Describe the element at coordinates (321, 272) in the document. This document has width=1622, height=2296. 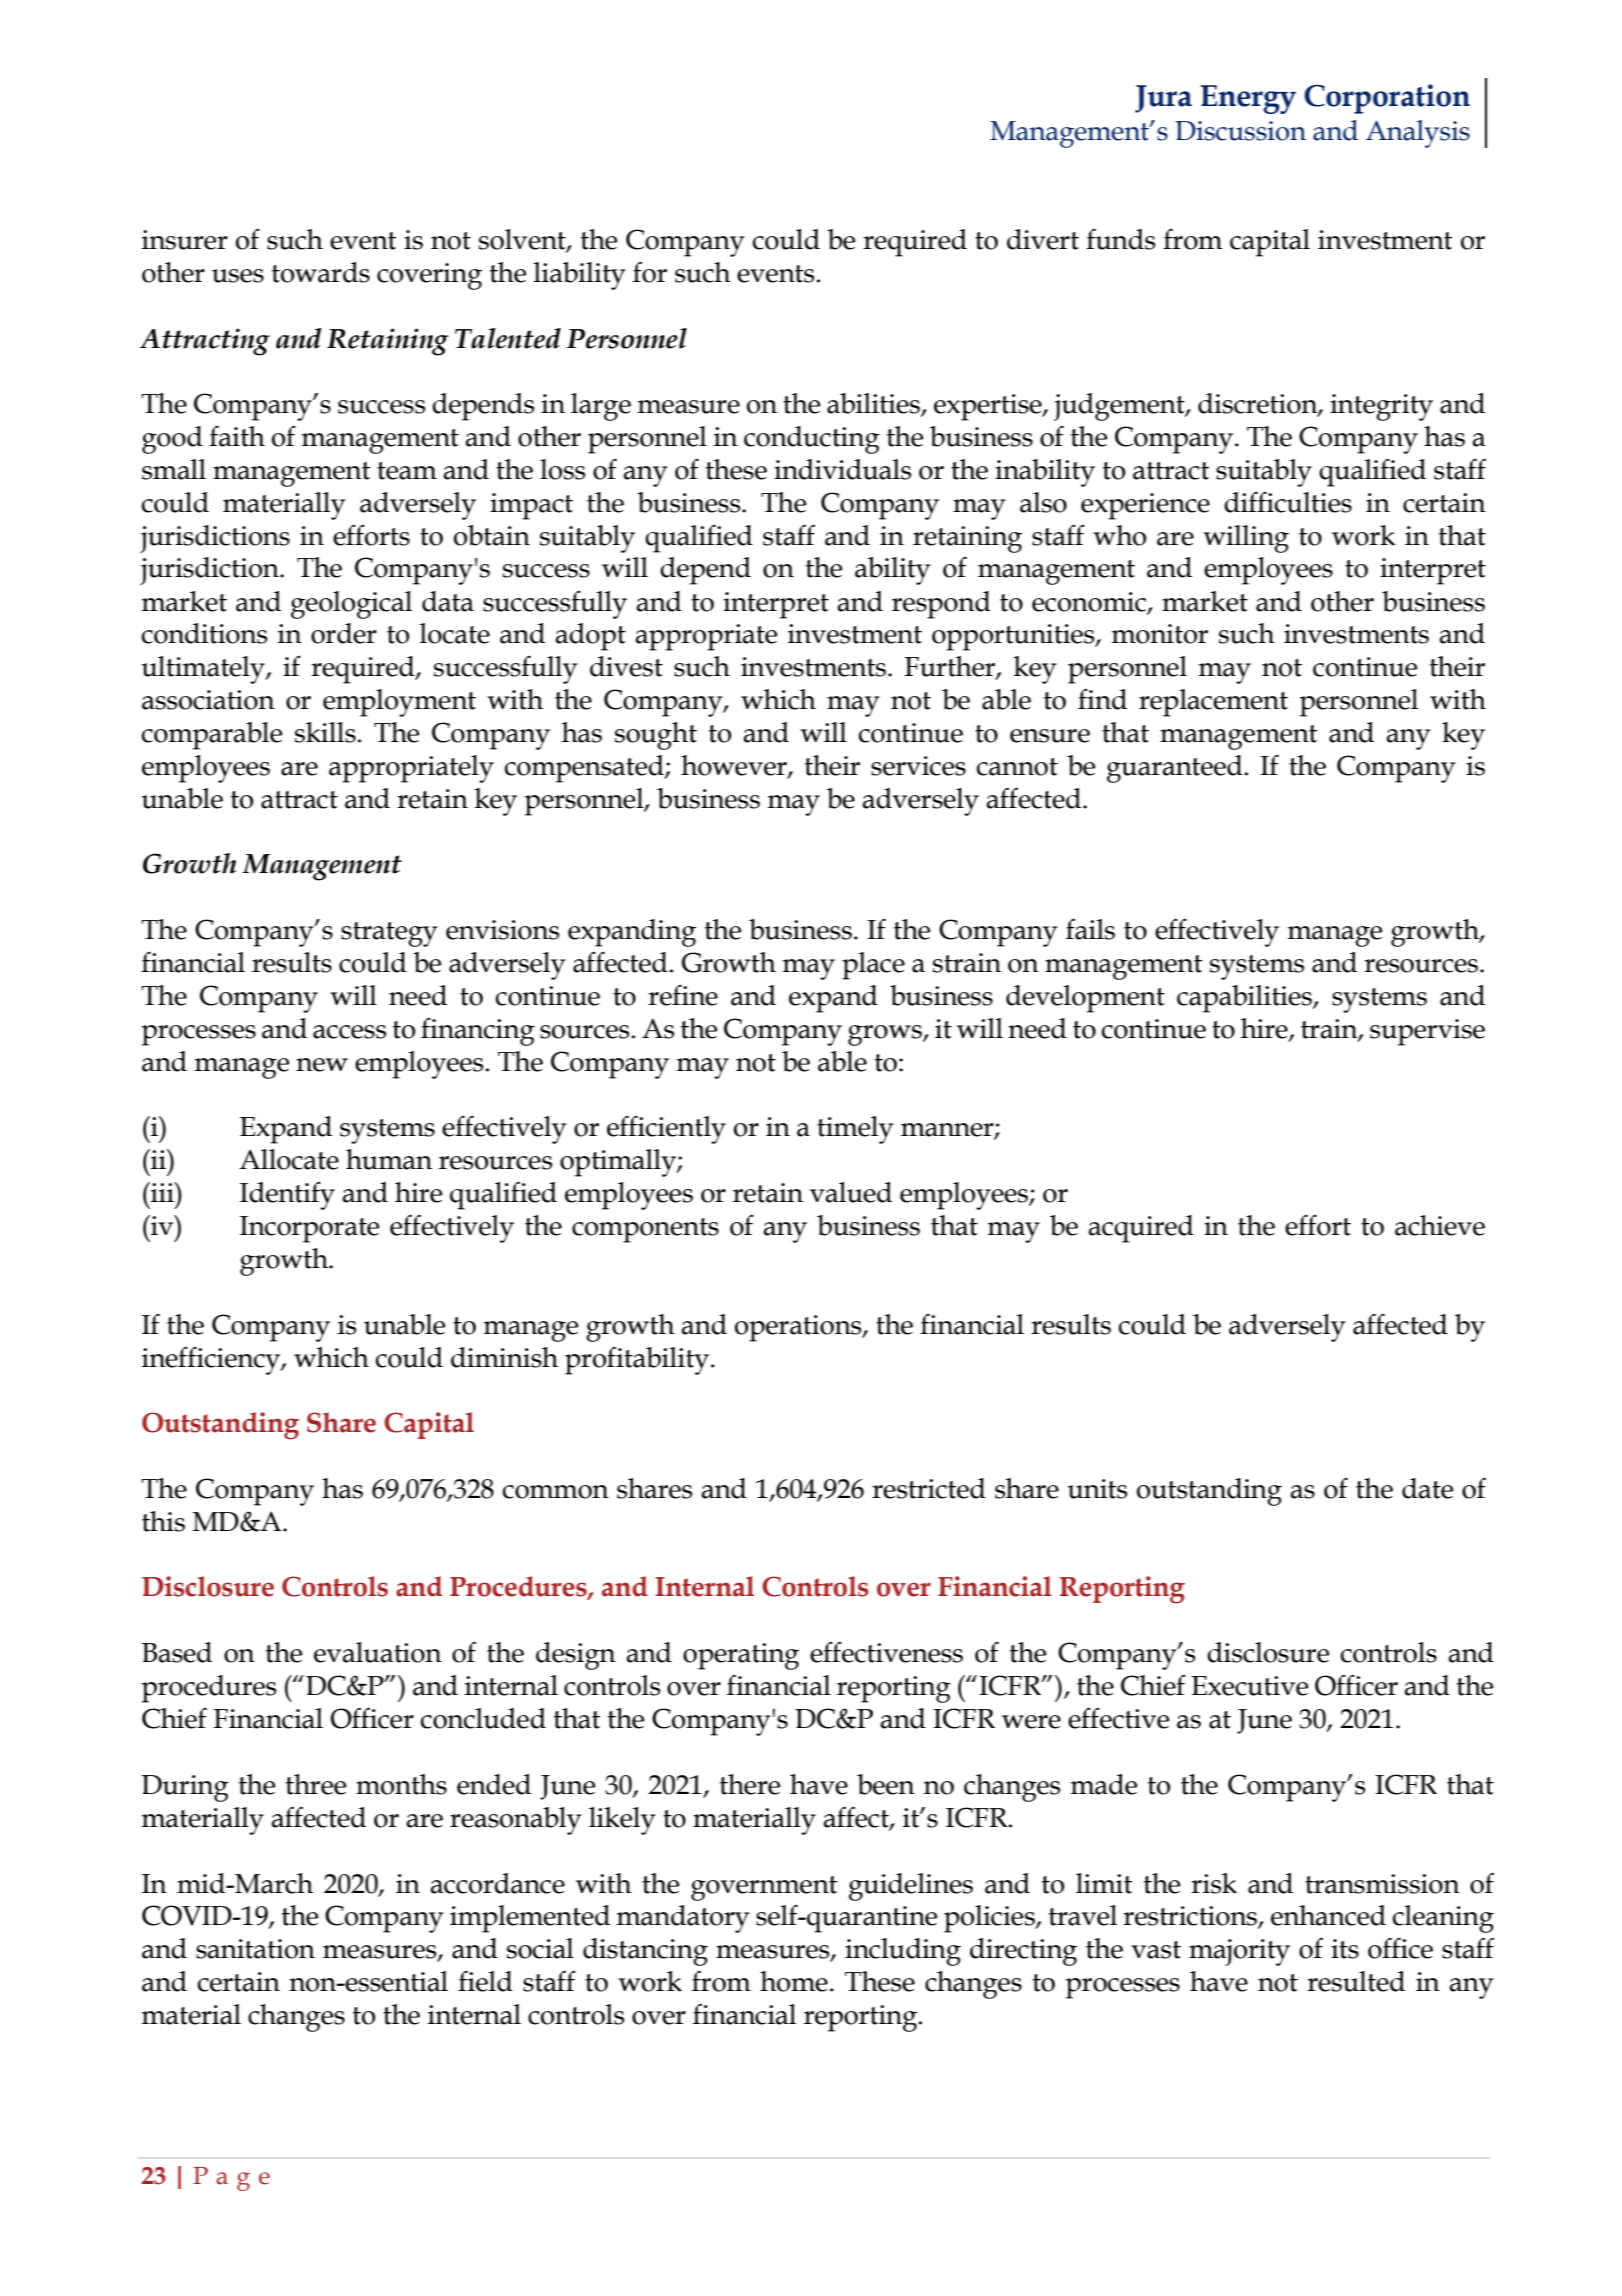
I see `towards` at that location.
